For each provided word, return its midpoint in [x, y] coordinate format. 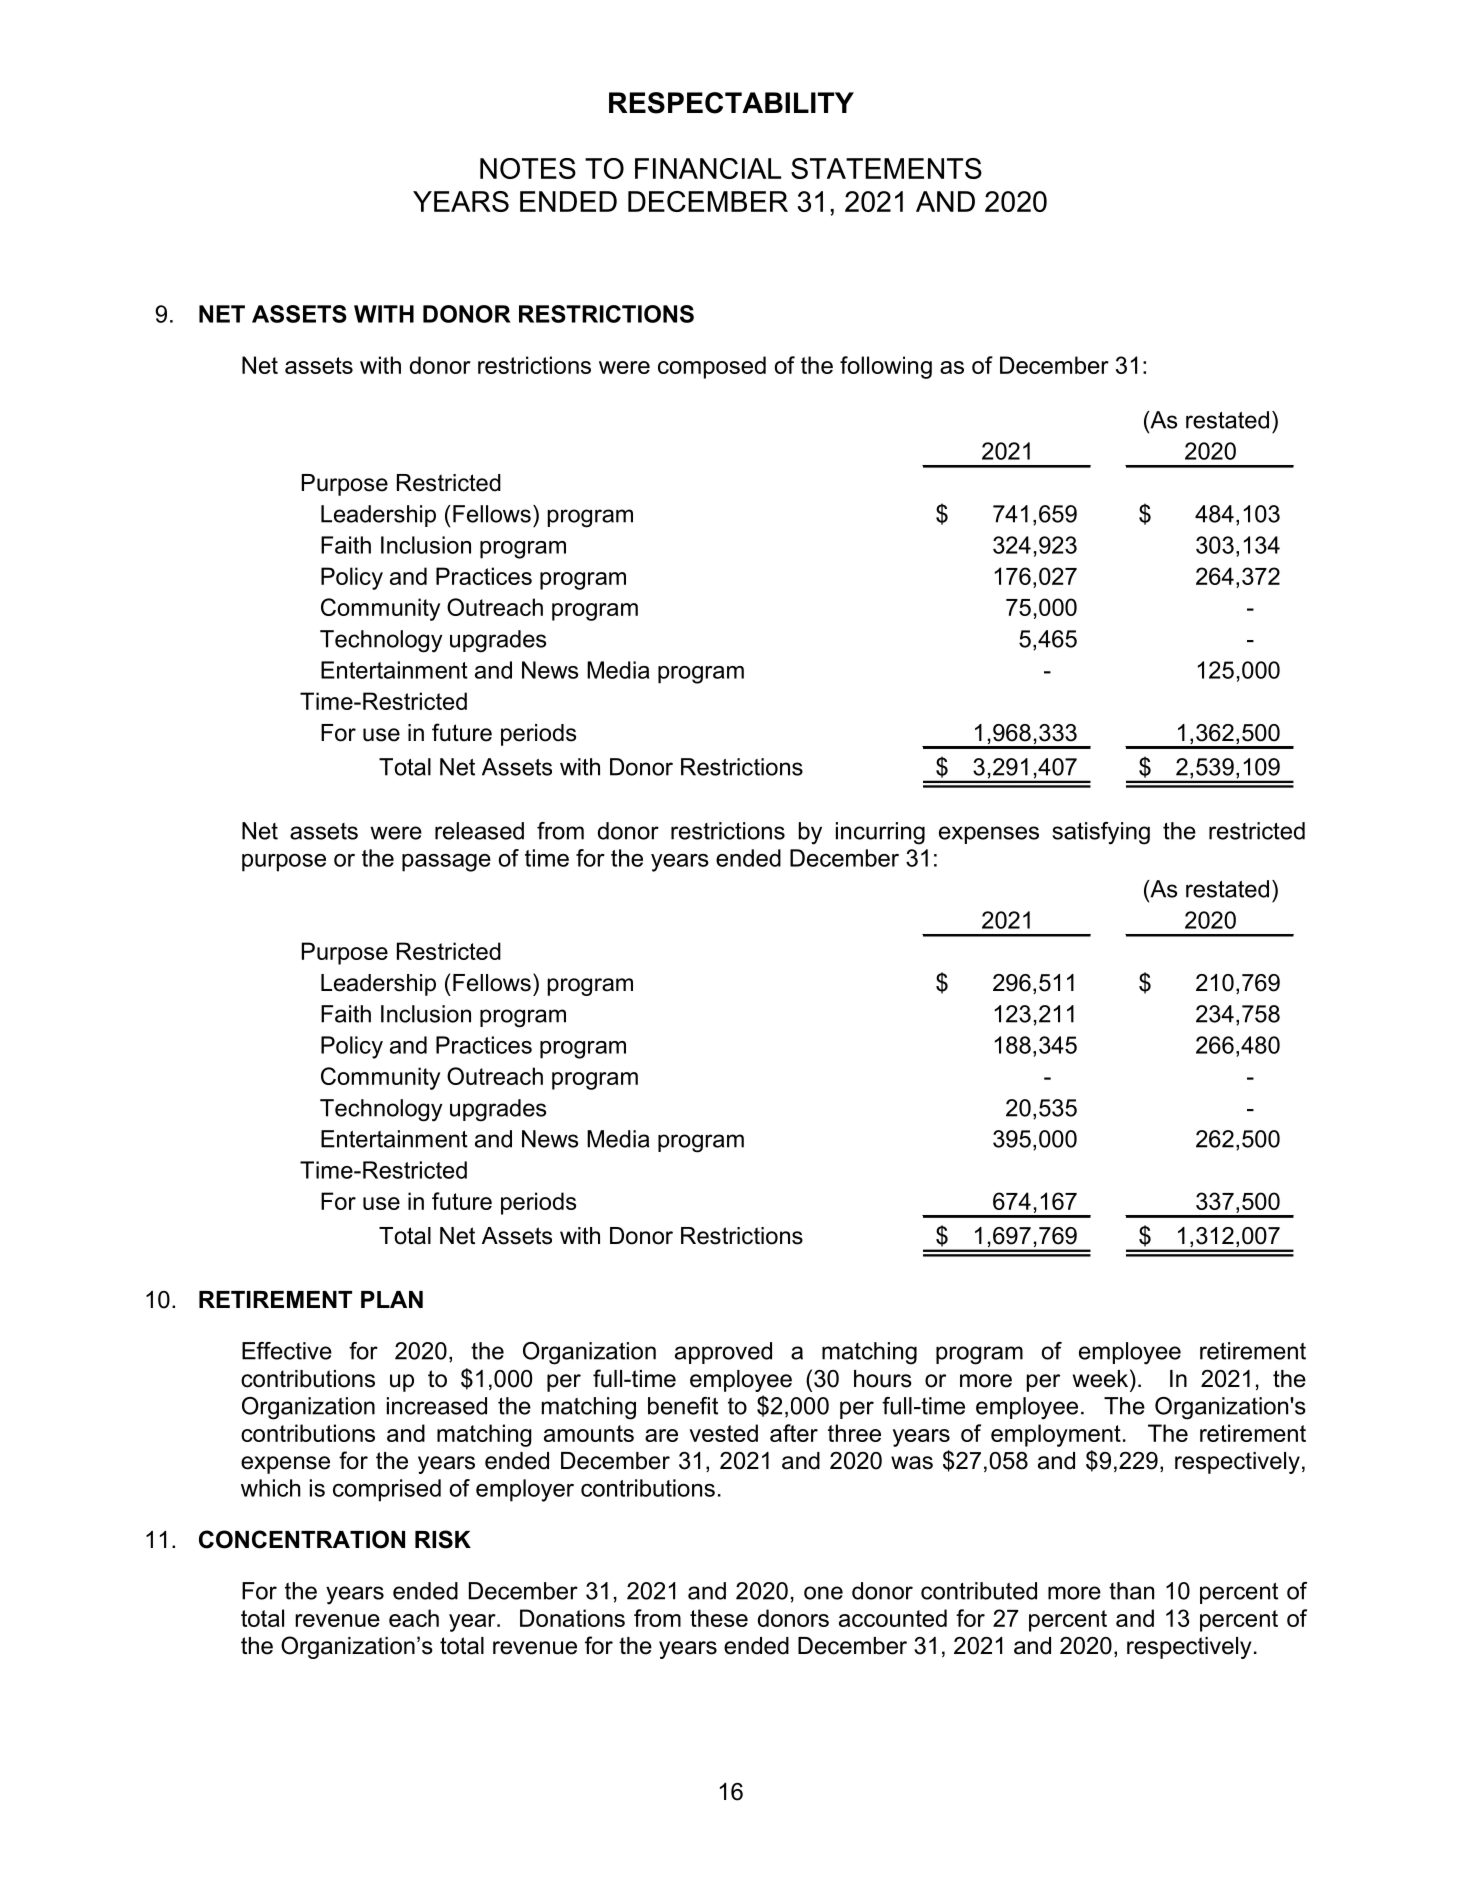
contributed [979, 1591]
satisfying [1101, 833]
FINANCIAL [708, 168]
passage [446, 863]
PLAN [392, 1299]
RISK [443, 1539]
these [719, 1618]
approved [723, 1353]
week [1102, 1378]
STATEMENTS [886, 168]
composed [712, 367]
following [886, 367]
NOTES [528, 168]
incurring [880, 833]
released [479, 831]
